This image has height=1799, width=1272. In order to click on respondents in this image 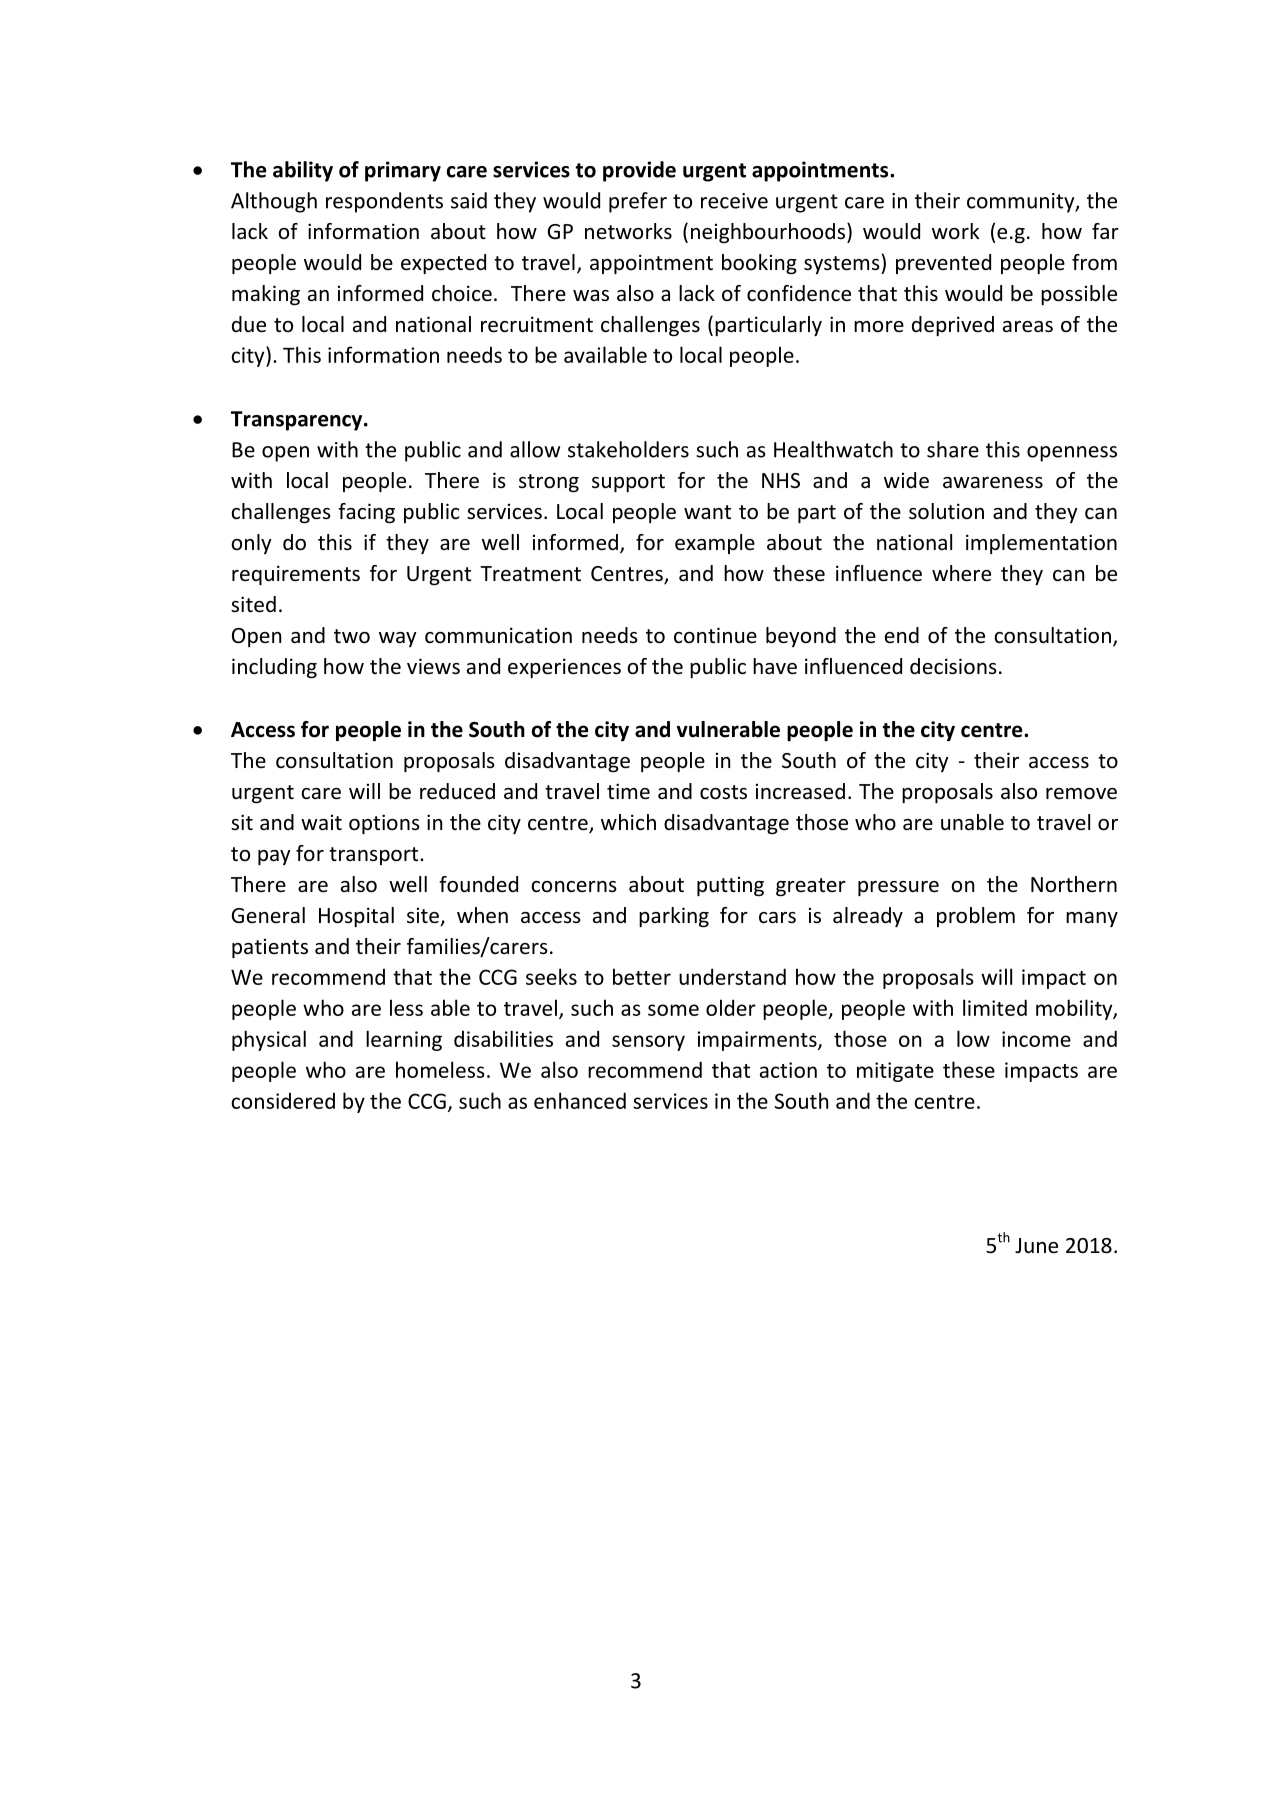, I will do `click(384, 202)`.
